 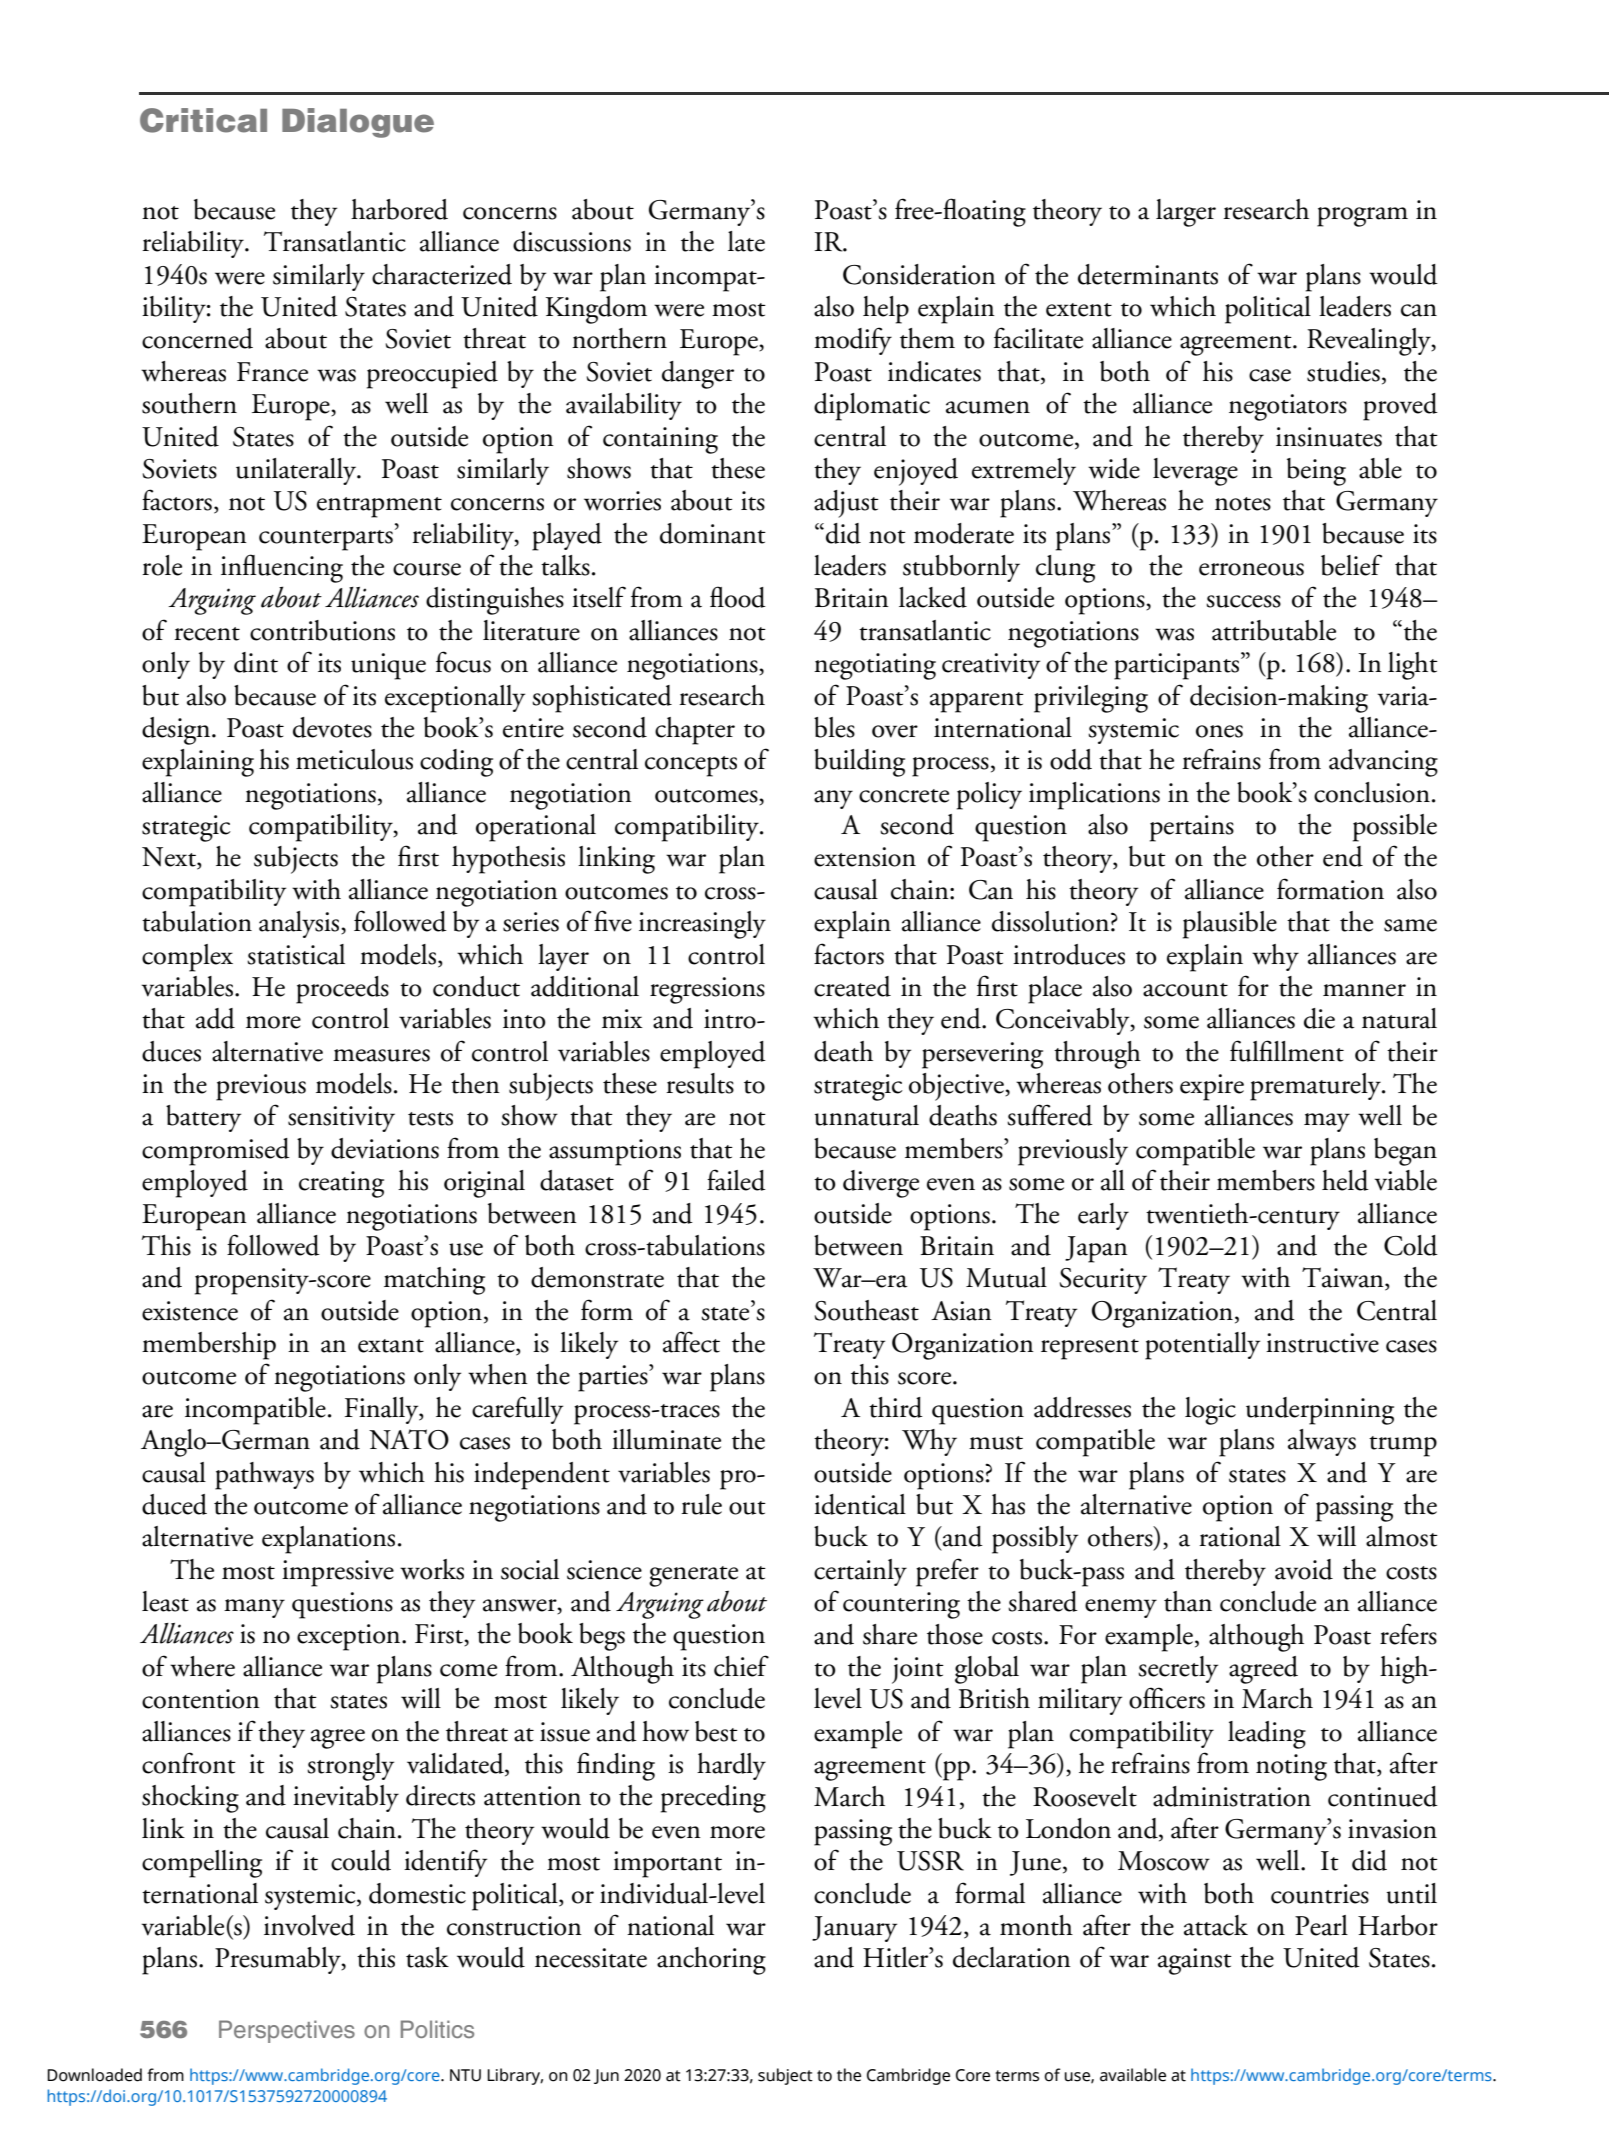 I want to click on erroneous, so click(x=1251, y=569).
